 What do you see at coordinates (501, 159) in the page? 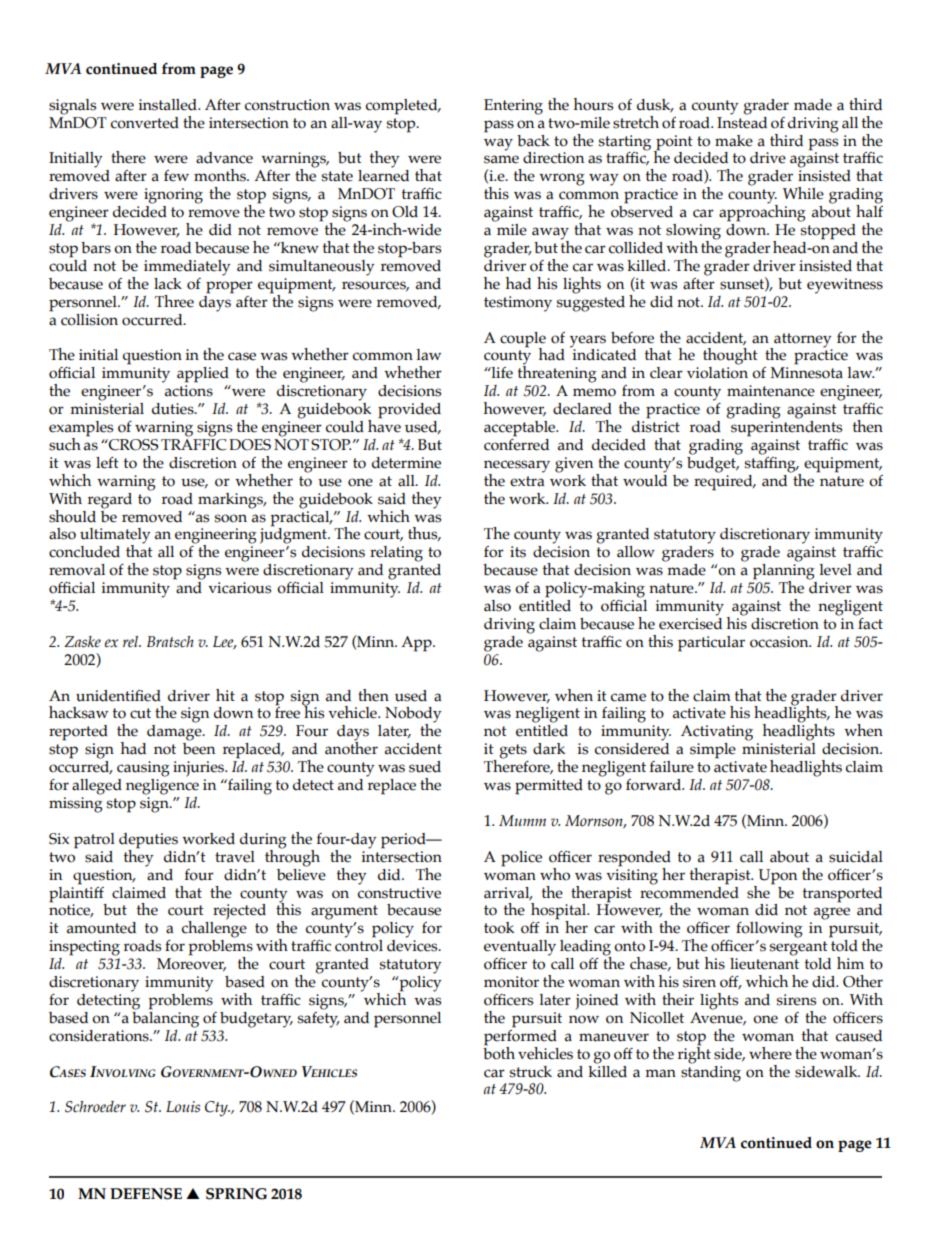
I see `same` at bounding box center [501, 159].
